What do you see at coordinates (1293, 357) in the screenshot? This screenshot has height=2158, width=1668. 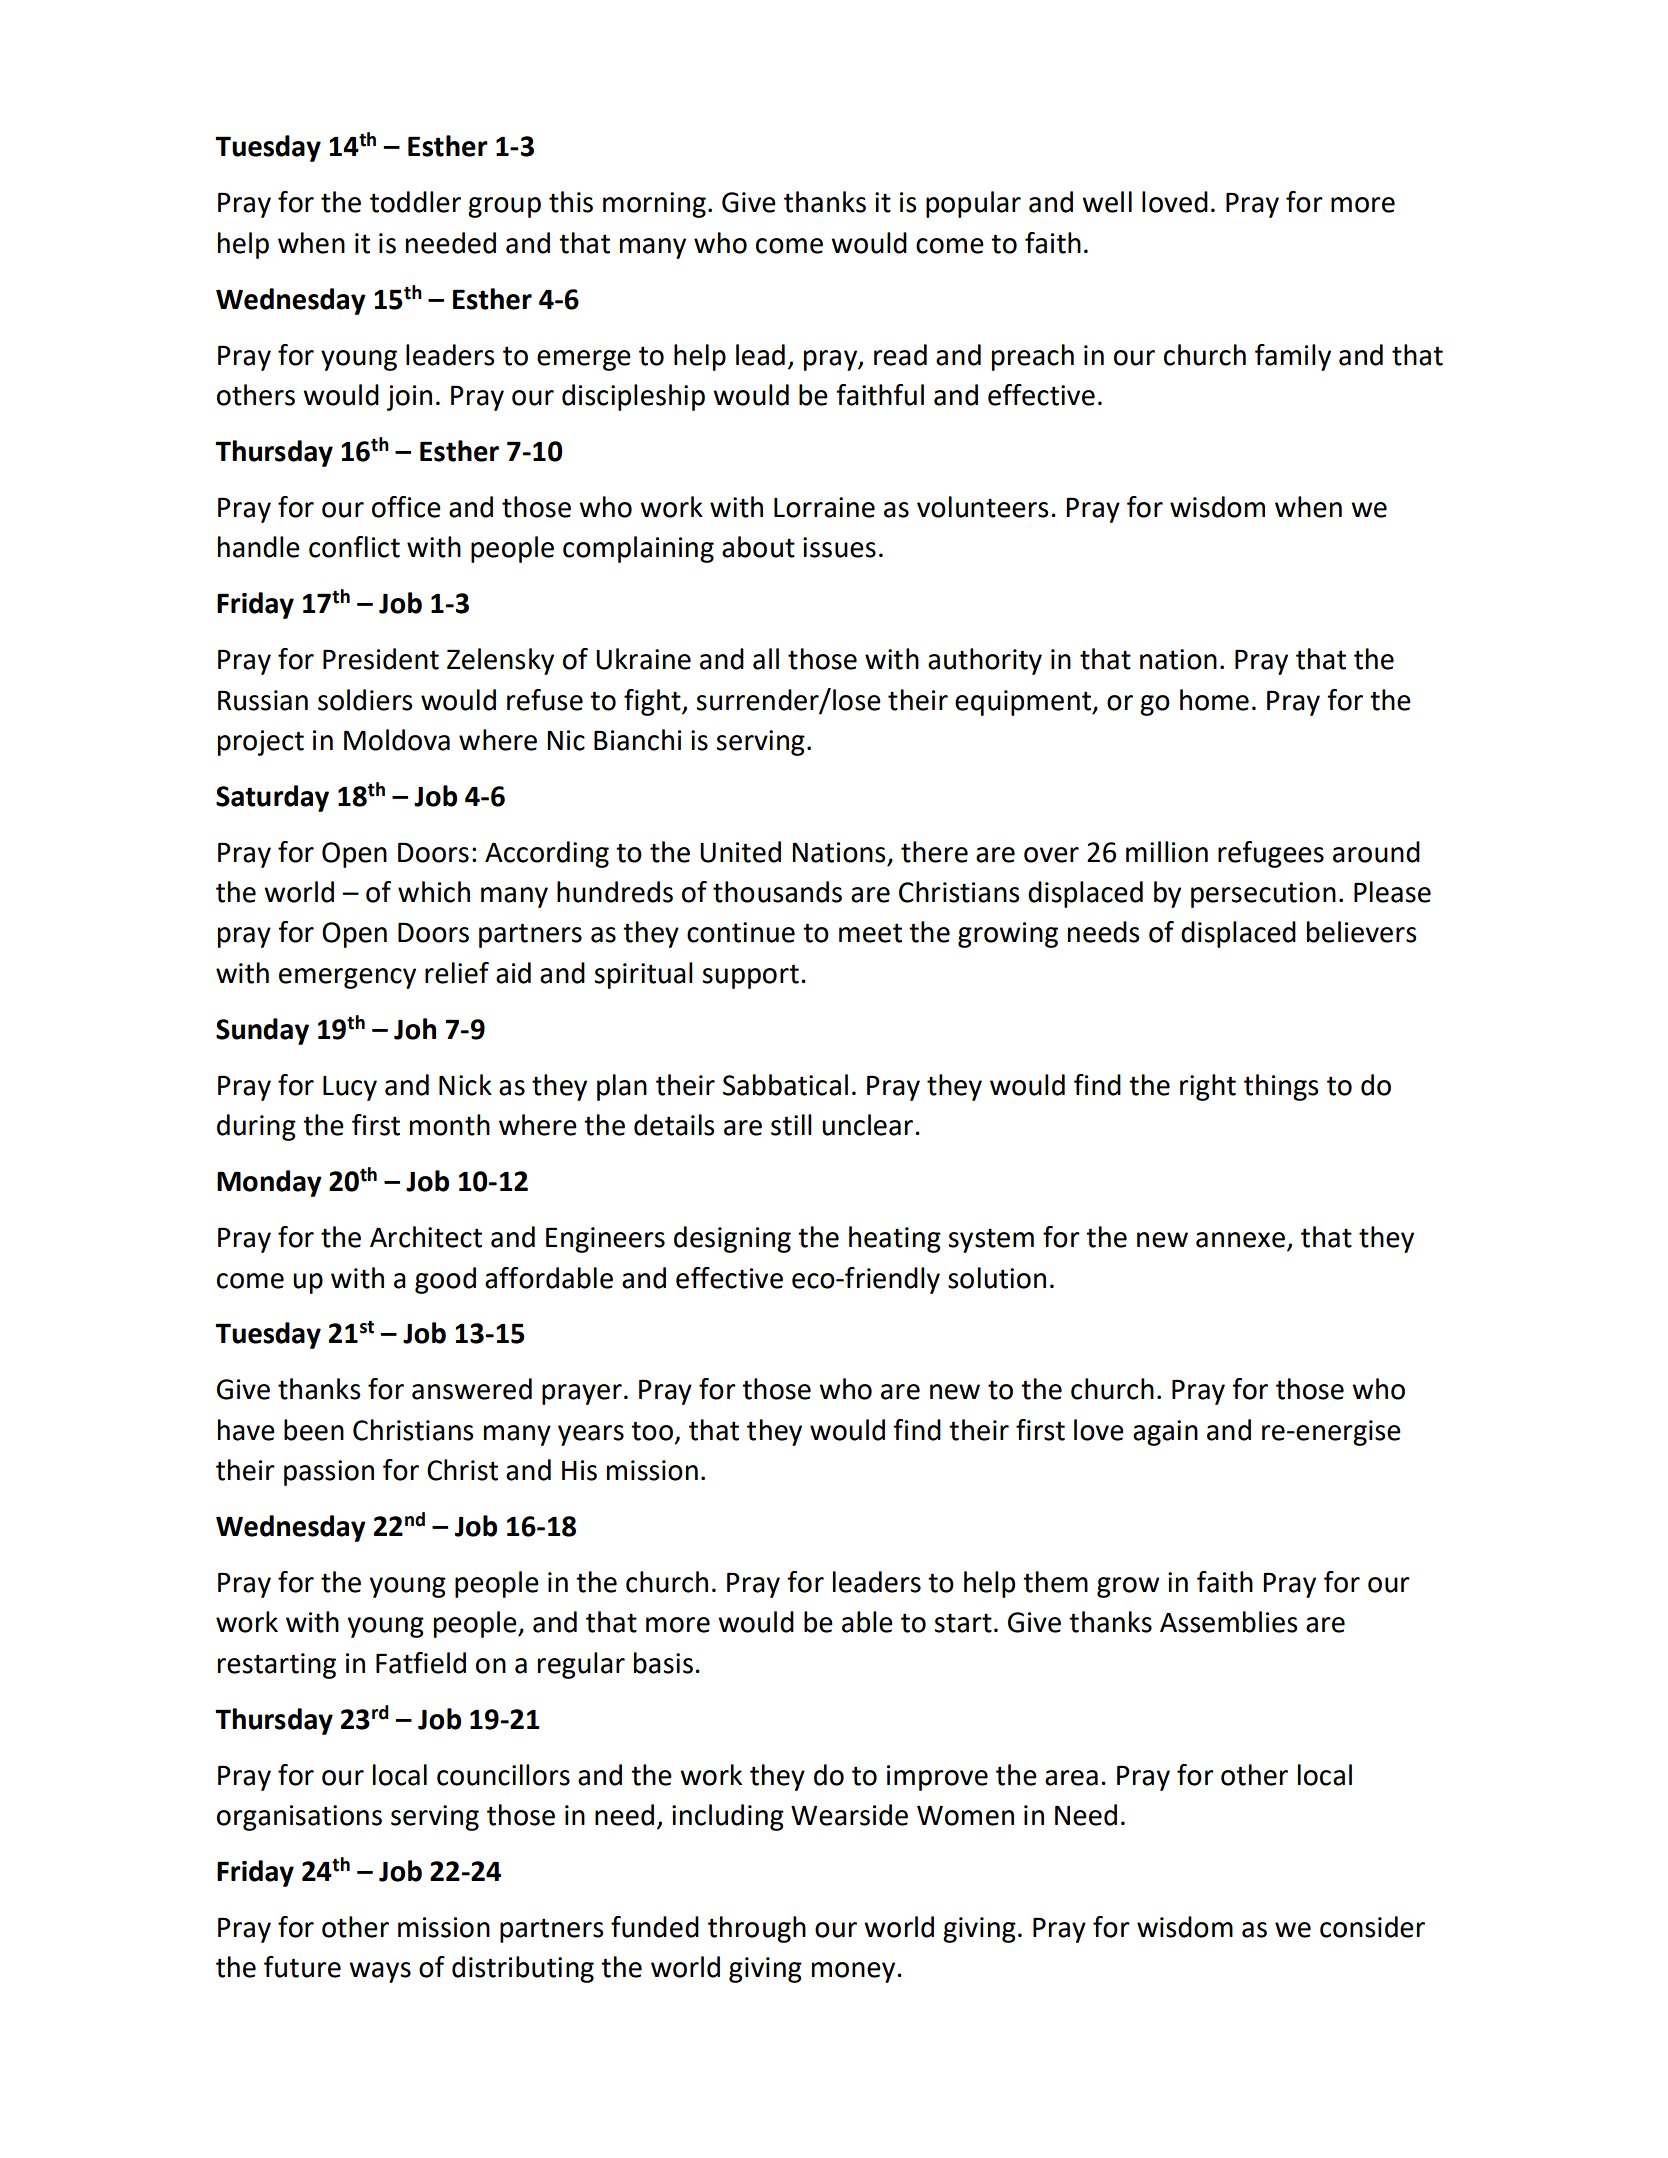 I see `family` at bounding box center [1293, 357].
